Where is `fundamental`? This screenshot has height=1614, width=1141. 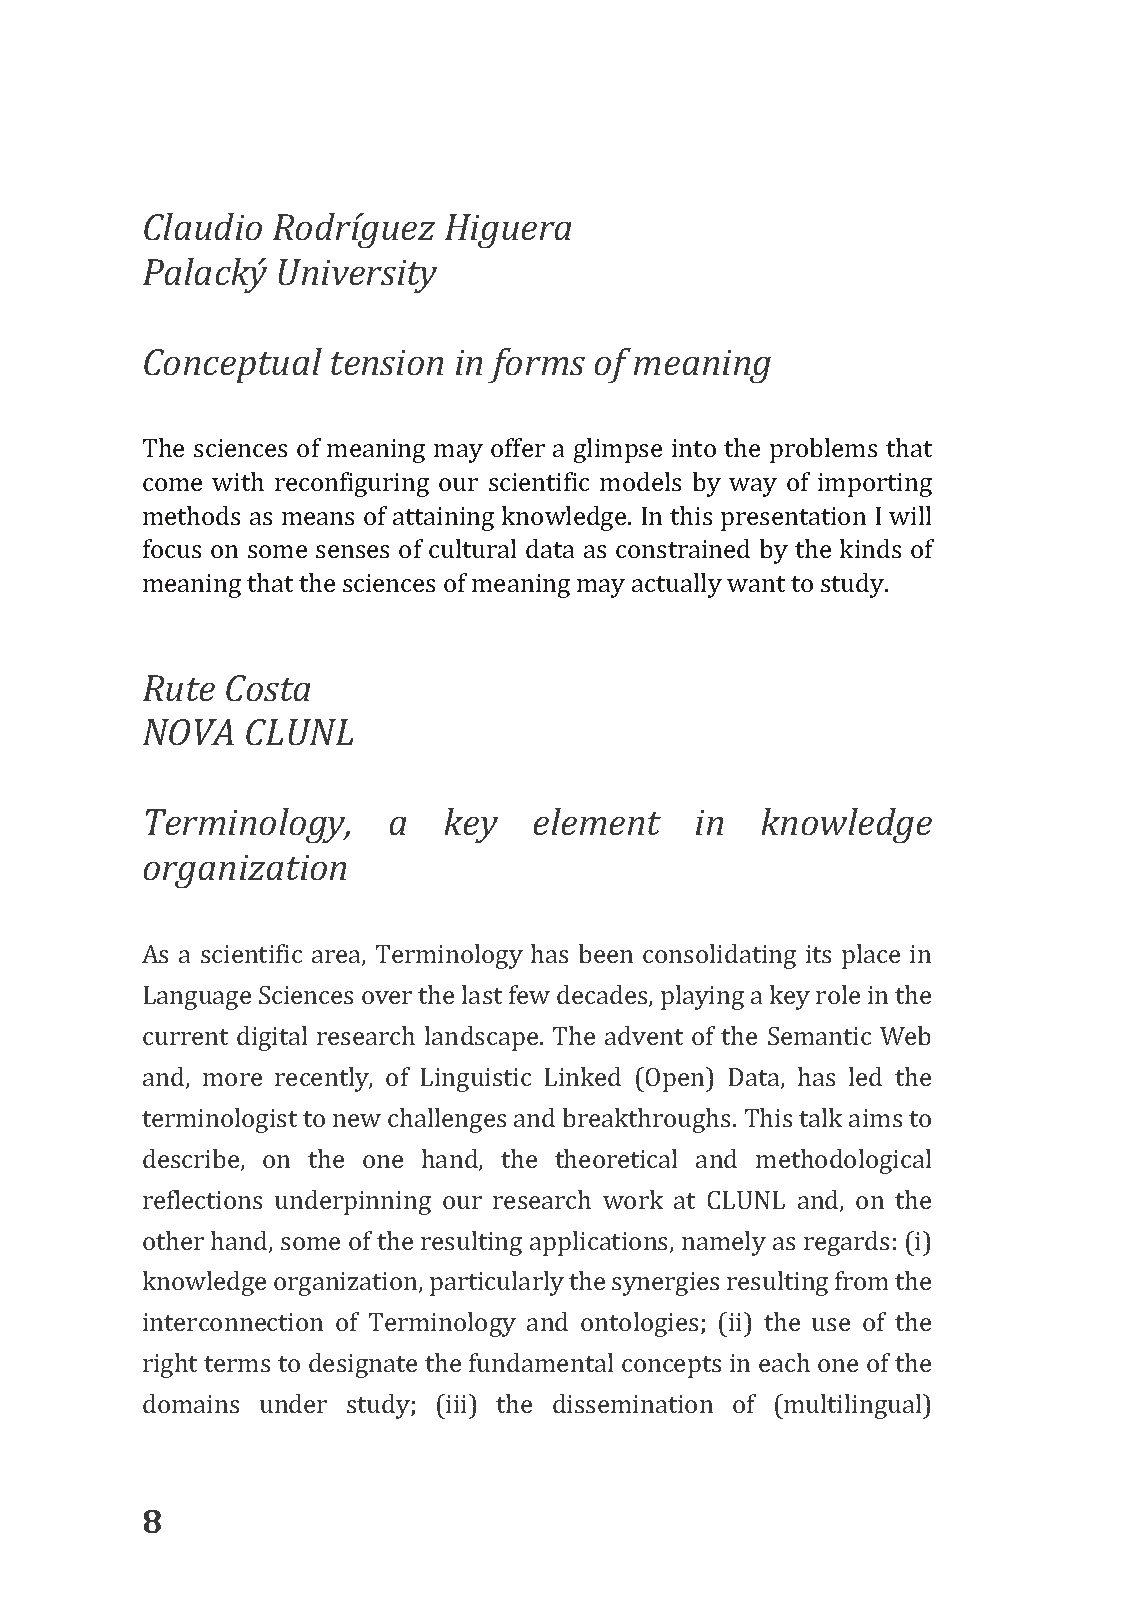 fundamental is located at coordinates (541, 1362).
